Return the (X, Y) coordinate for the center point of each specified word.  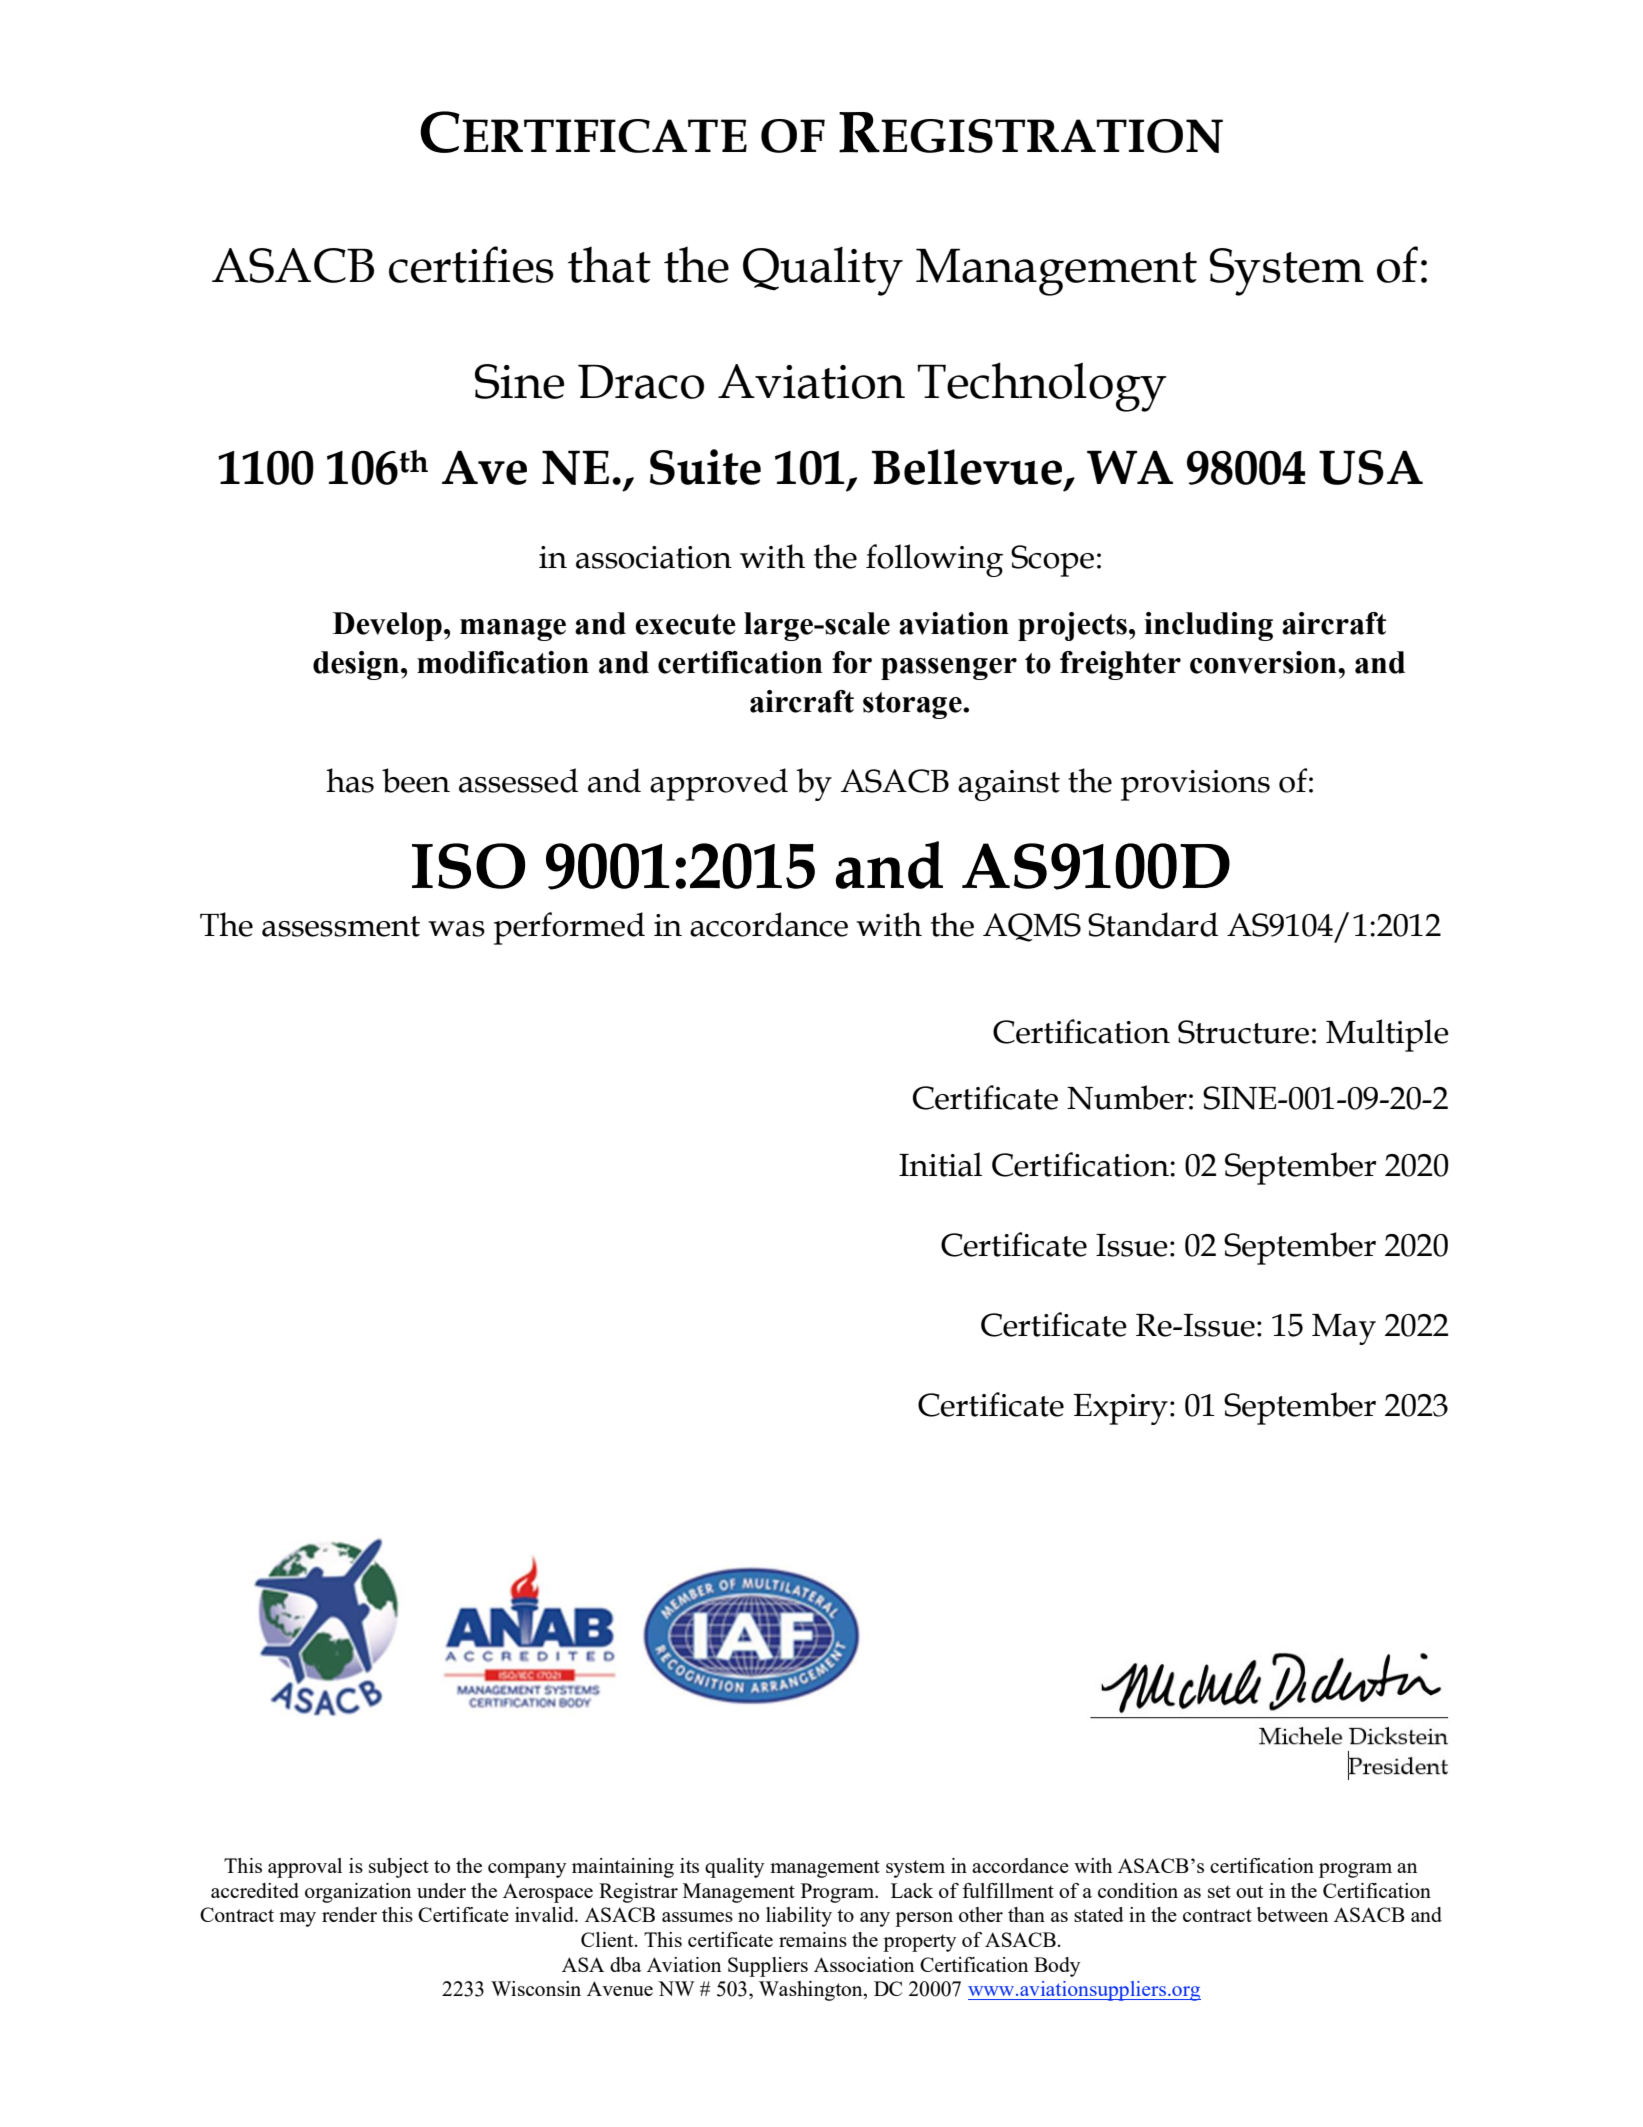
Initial (940, 1164)
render (349, 1914)
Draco (641, 381)
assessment (341, 926)
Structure (1243, 1032)
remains (813, 1939)
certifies (471, 264)
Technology (1042, 387)
